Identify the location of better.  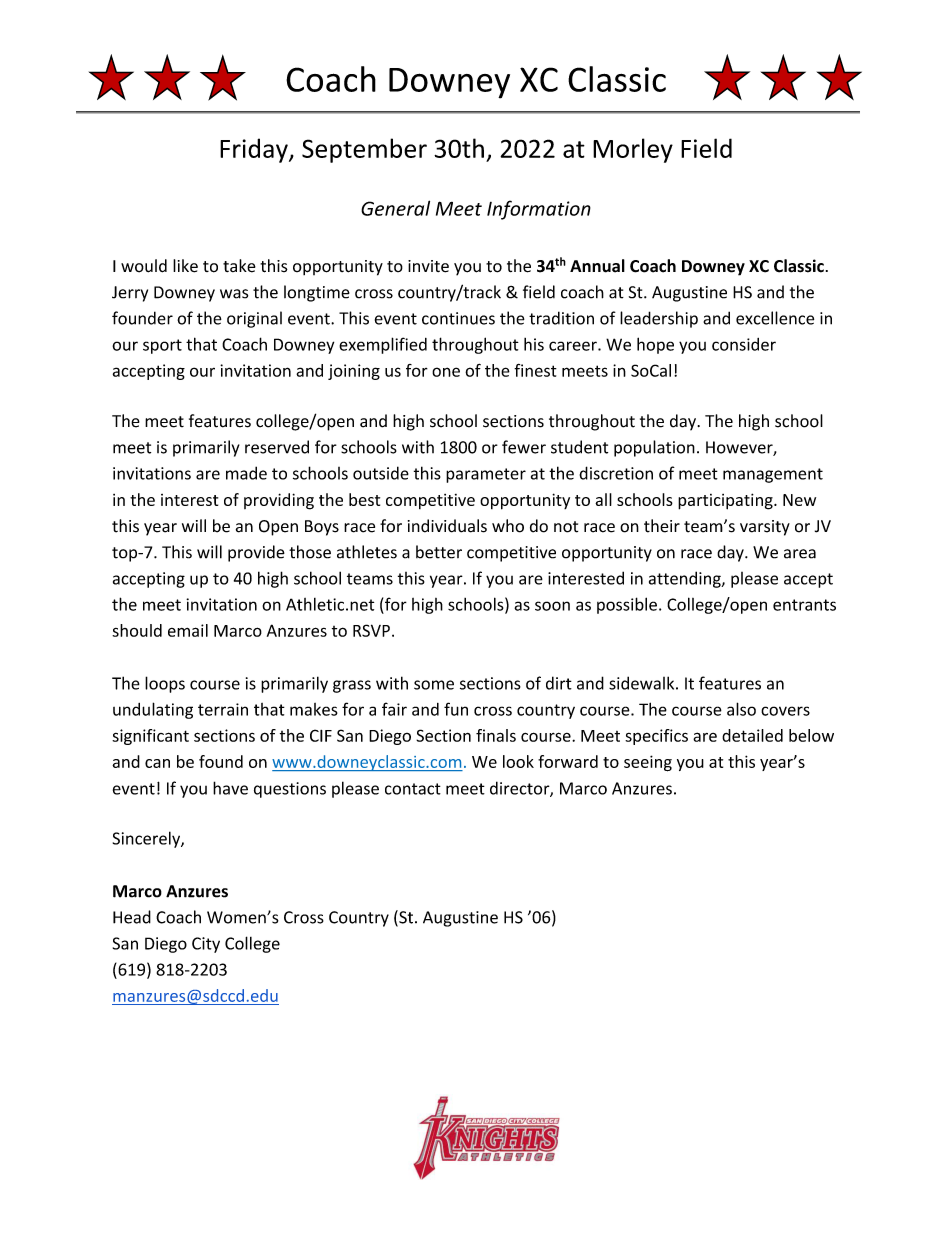
(439, 552).
